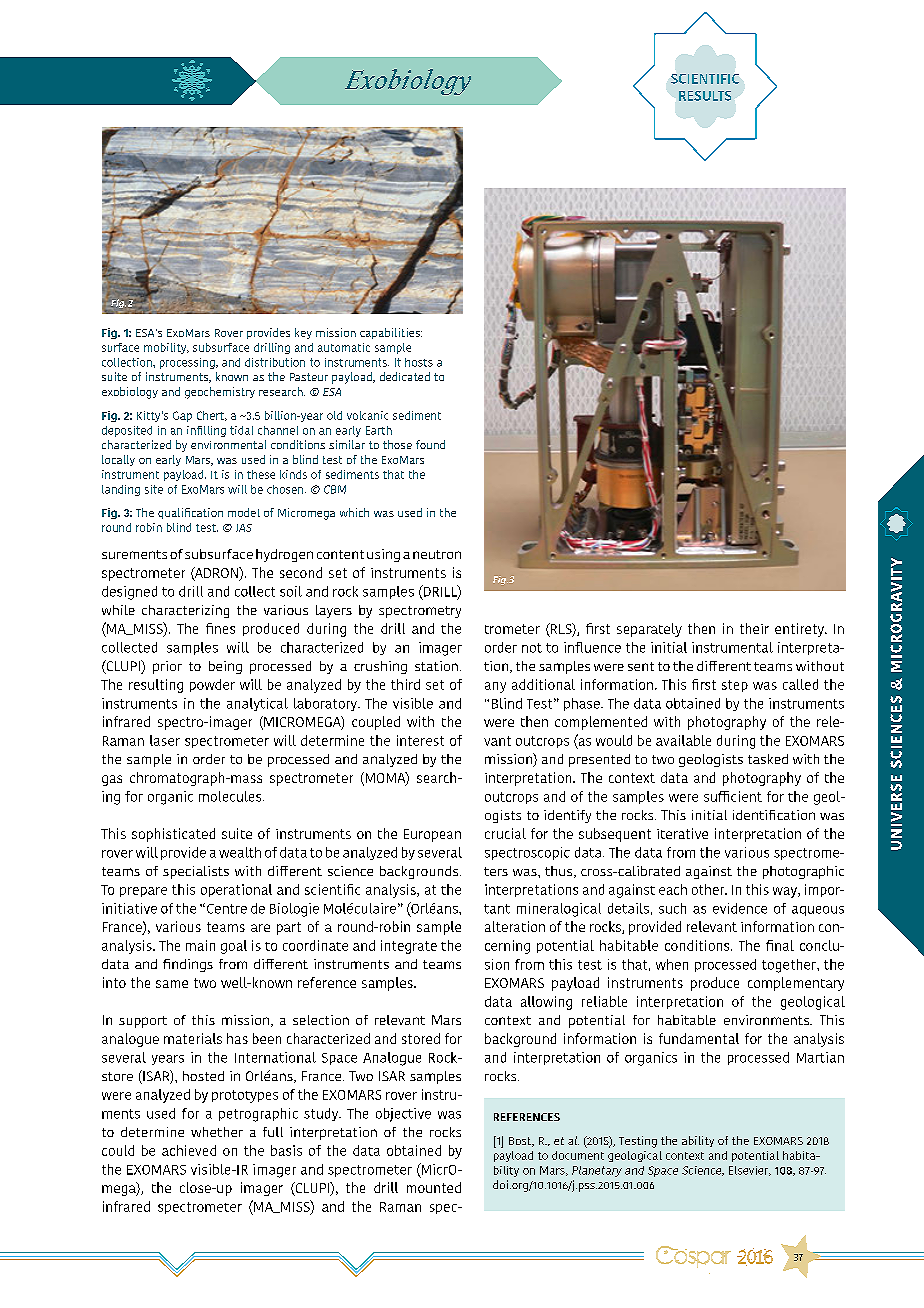 The width and height of the screenshot is (924, 1308). What do you see at coordinates (391, 333) in the screenshot?
I see `capabilities` at bounding box center [391, 333].
